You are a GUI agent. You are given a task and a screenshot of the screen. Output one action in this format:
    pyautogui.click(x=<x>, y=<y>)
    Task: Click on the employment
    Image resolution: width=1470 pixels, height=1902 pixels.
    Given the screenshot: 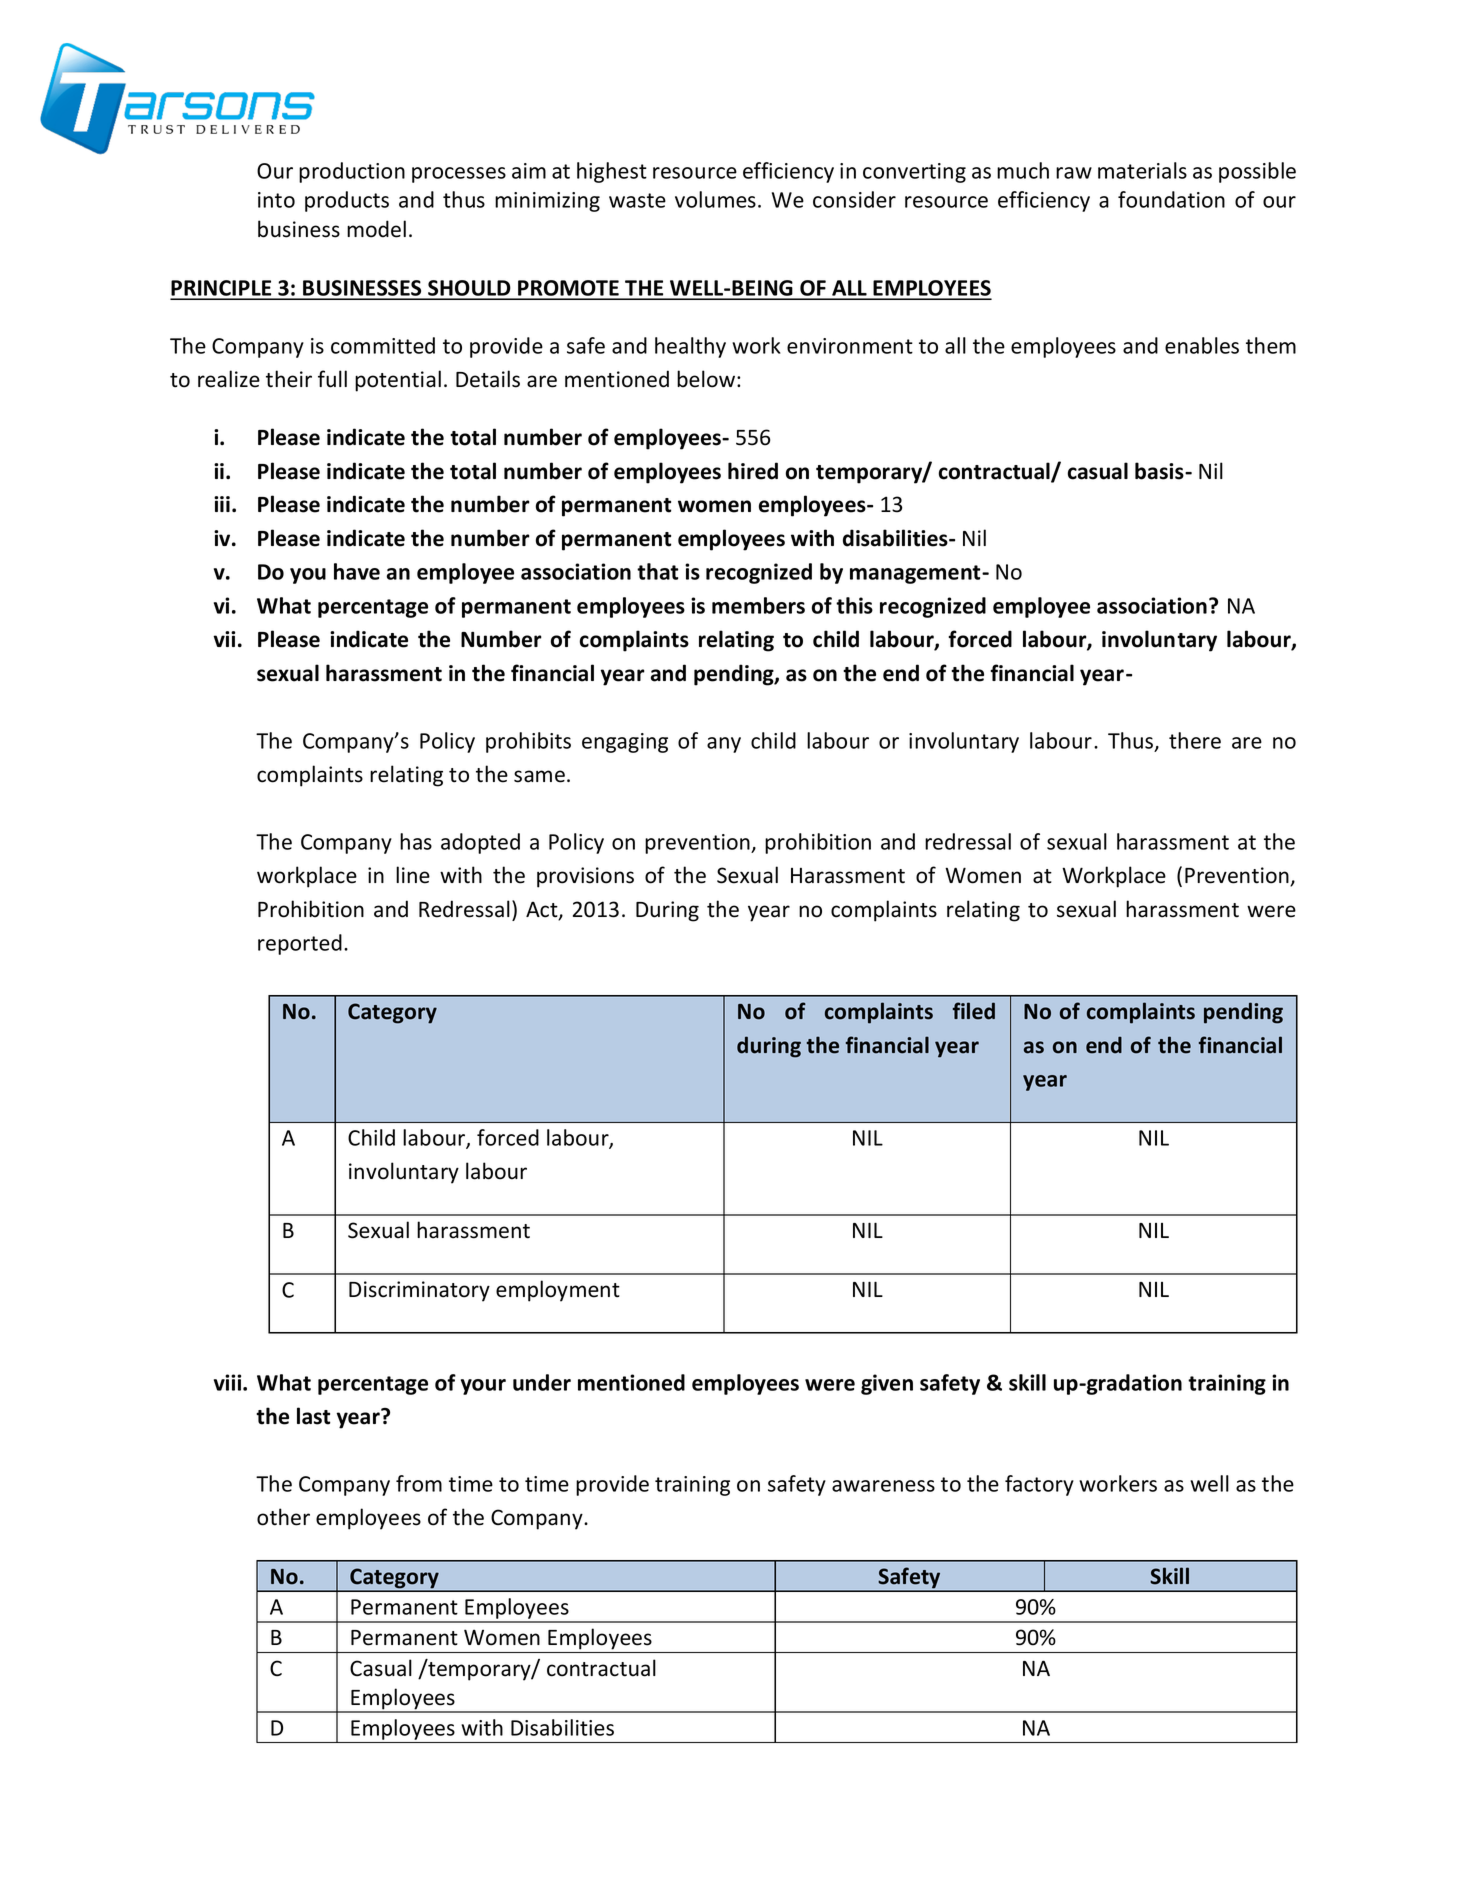 What is the action you would take?
    pyautogui.click(x=558, y=1291)
